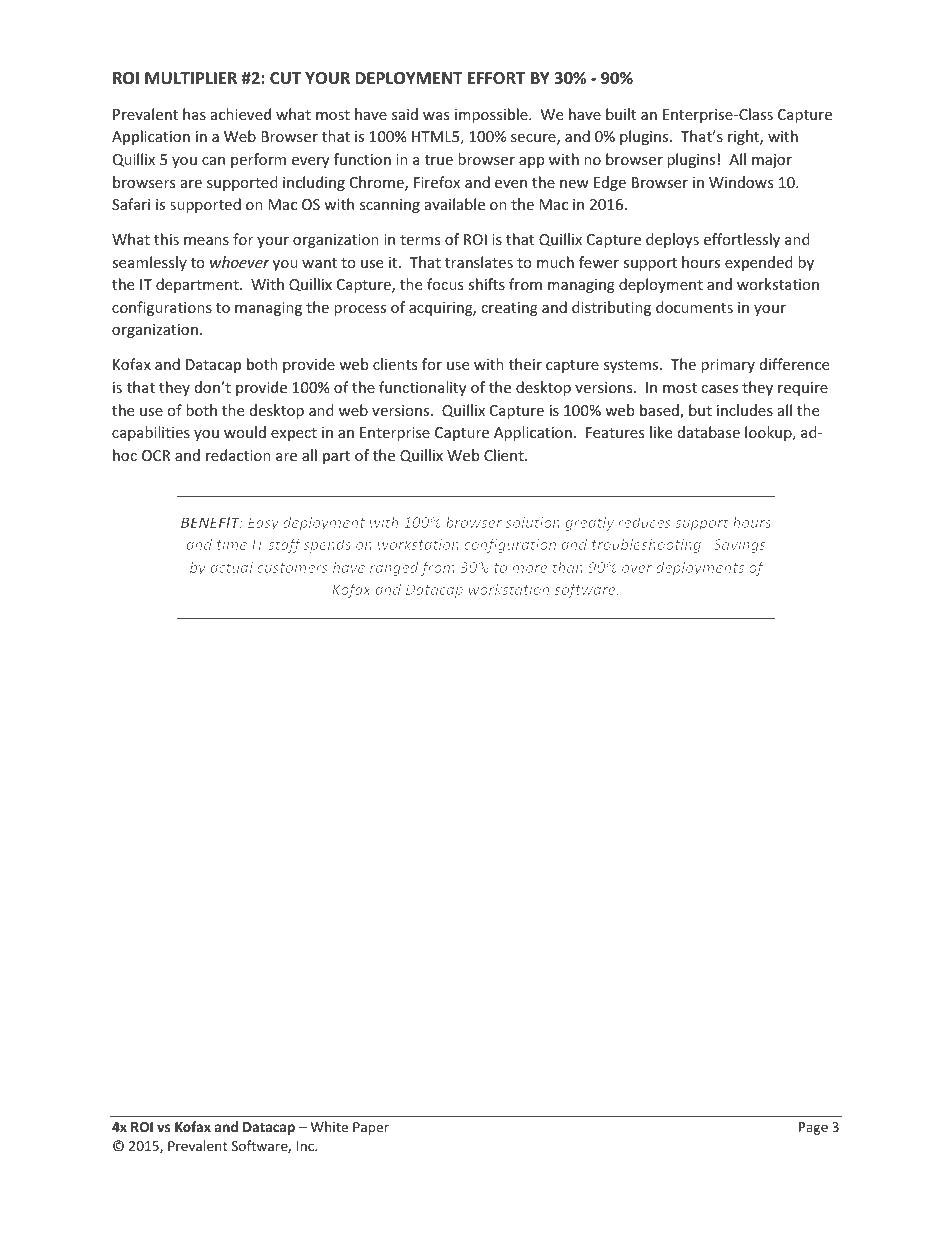 Image resolution: width=952 pixels, height=1233 pixels. I want to click on major, so click(772, 161).
